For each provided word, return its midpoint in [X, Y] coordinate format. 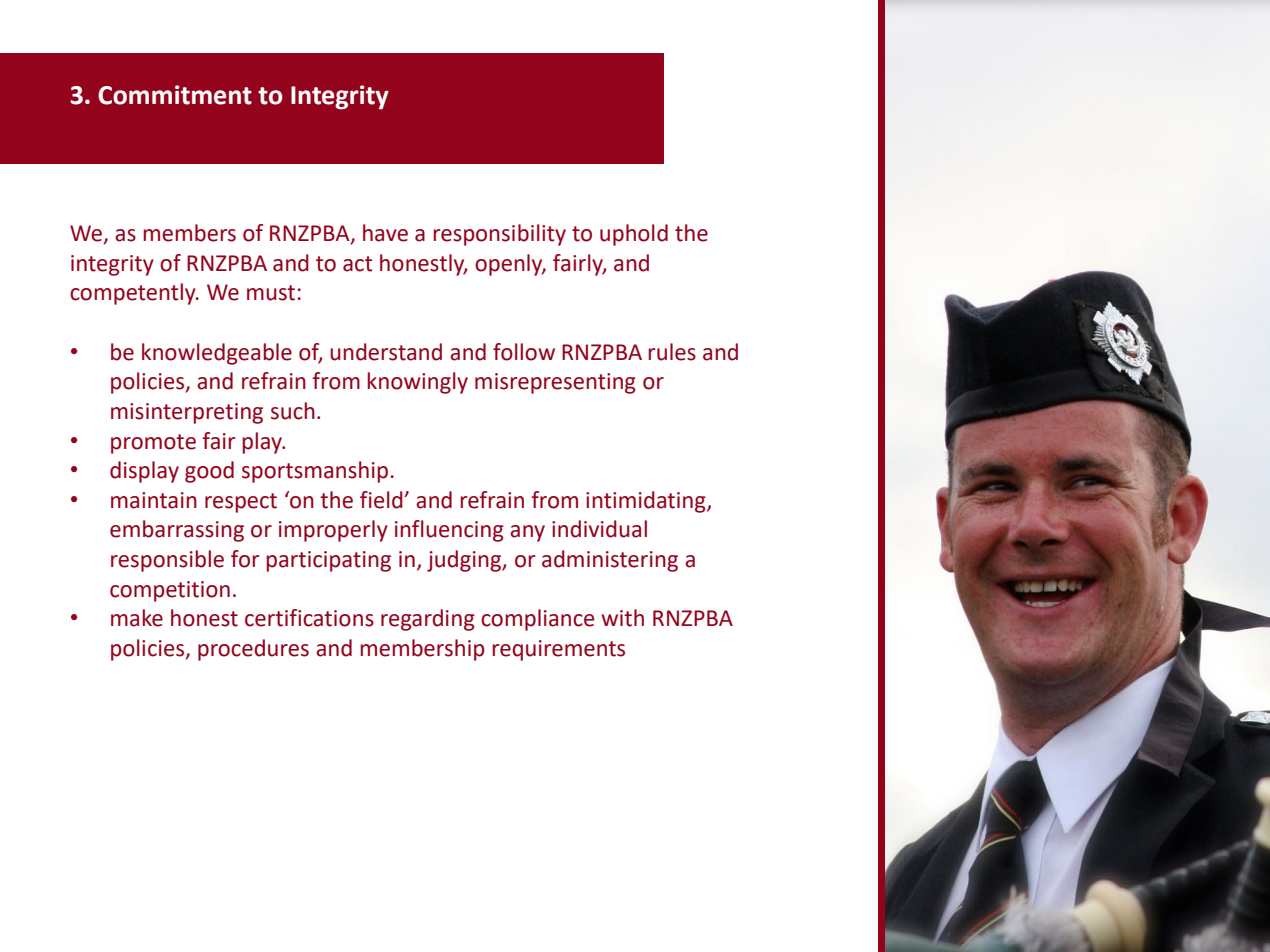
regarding [428, 620]
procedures [253, 650]
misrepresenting [555, 383]
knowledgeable [217, 354]
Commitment [175, 95]
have [385, 233]
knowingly [417, 383]
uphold [634, 235]
